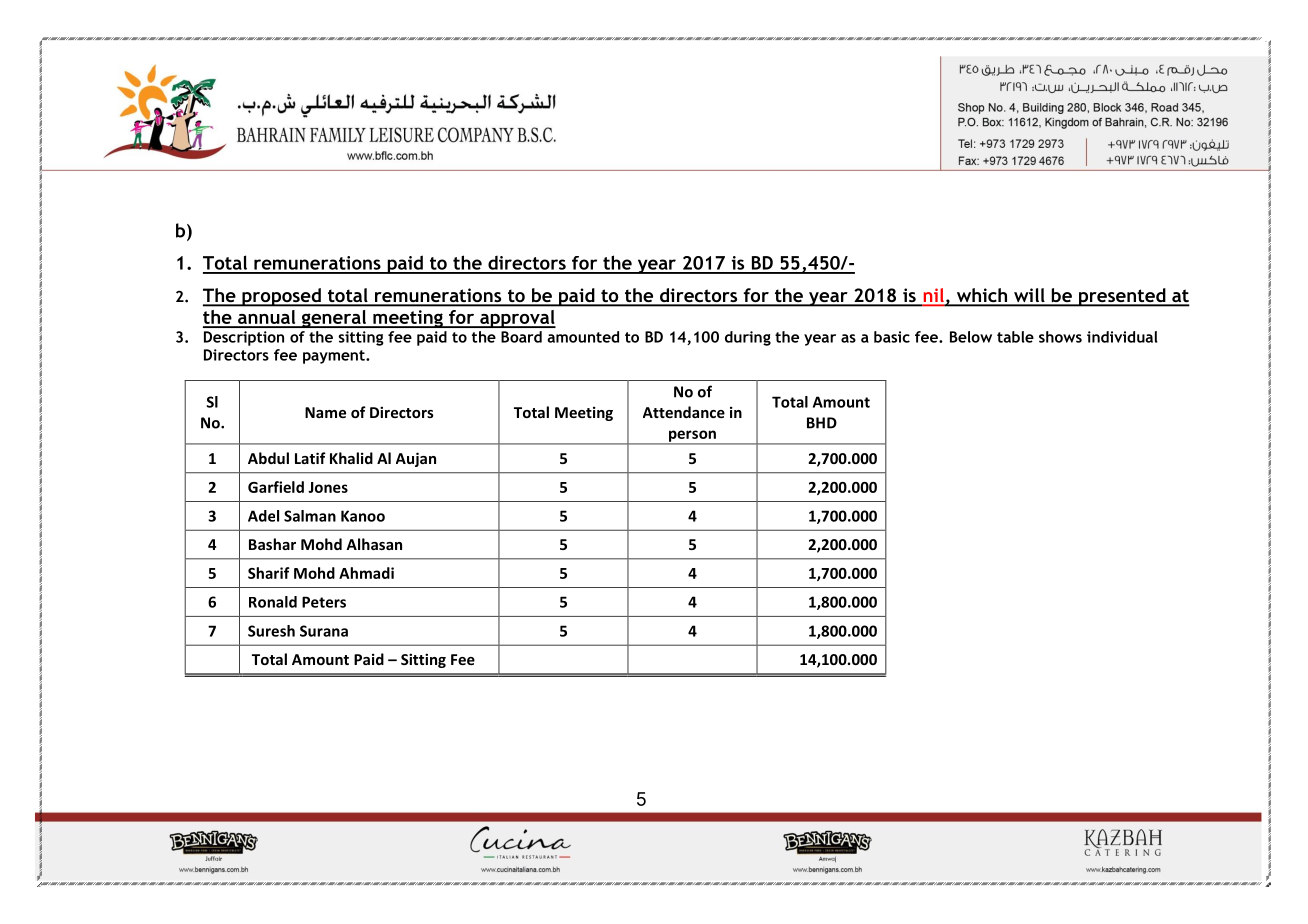  Describe the element at coordinates (748, 338) in the screenshot. I see `during` at that location.
